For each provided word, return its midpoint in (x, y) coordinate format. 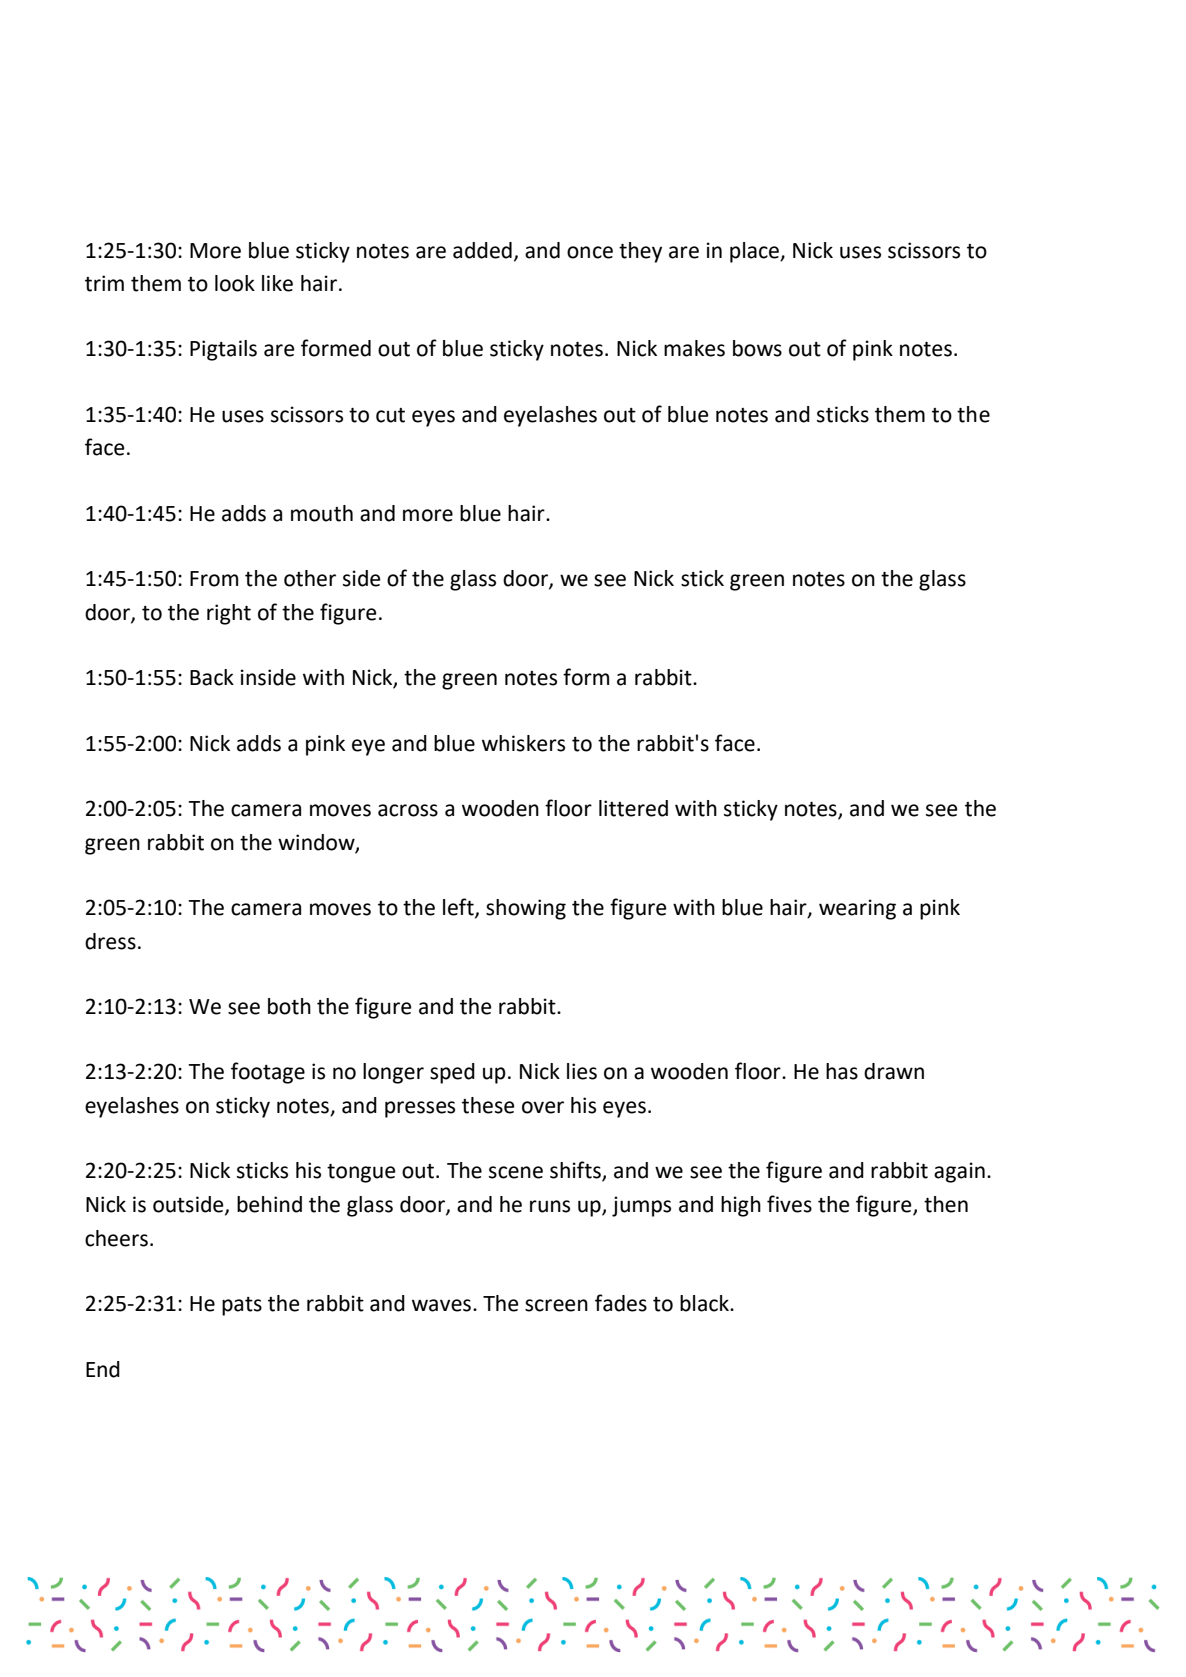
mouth (322, 513)
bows (757, 348)
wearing (857, 909)
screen (556, 1305)
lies (582, 1071)
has (842, 1071)
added (482, 250)
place (755, 252)
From (214, 579)
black (705, 1303)
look (235, 283)
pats (242, 1306)
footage (268, 1073)
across (408, 810)
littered (633, 808)
